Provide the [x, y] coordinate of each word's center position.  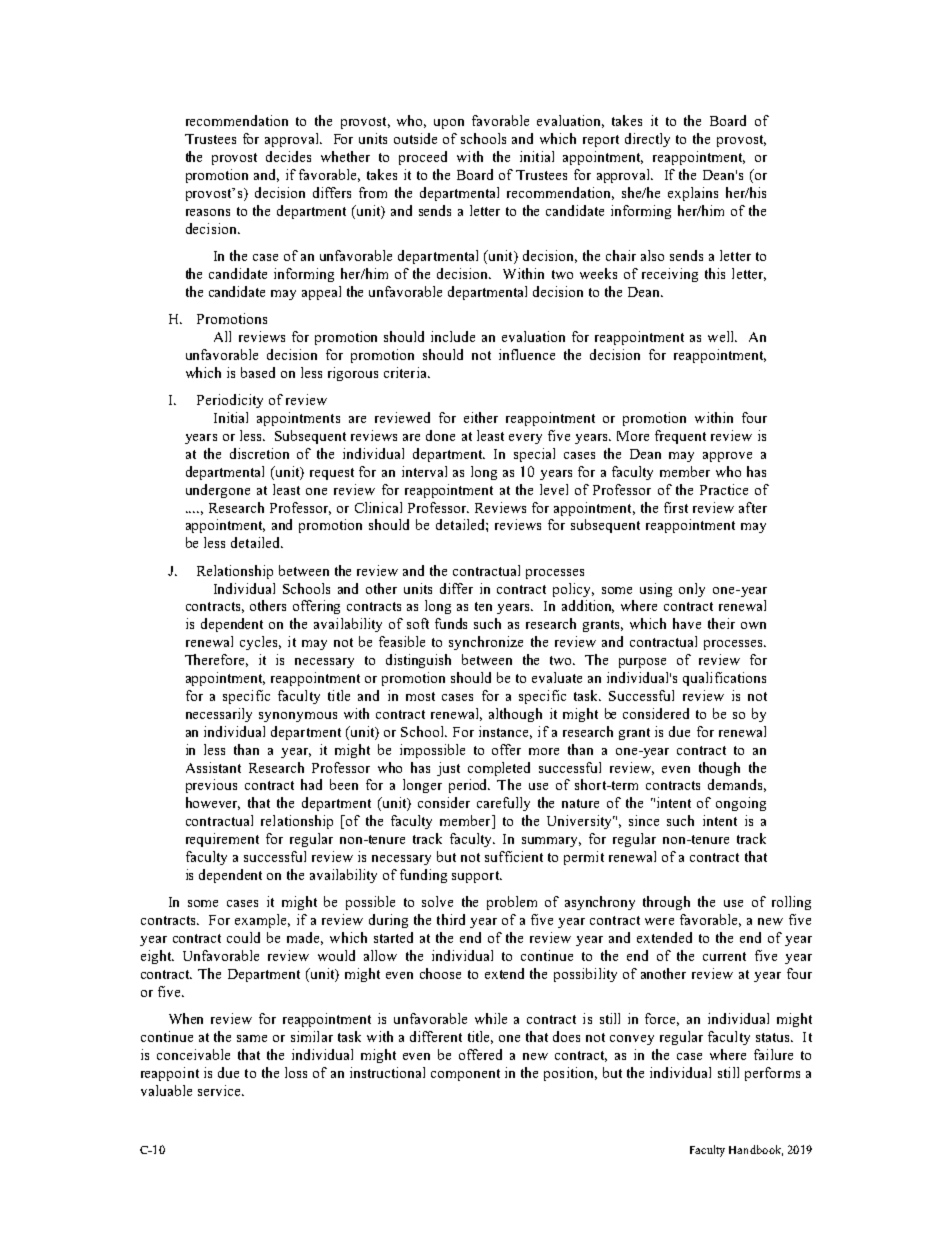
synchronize [486, 643]
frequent [680, 437]
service [220, 1090]
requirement [222, 840]
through [666, 903]
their [721, 623]
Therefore [216, 660]
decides [288, 156]
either [481, 417]
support [477, 877]
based [258, 372]
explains [693, 194]
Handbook [756, 1150]
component [465, 1075]
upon [449, 124]
